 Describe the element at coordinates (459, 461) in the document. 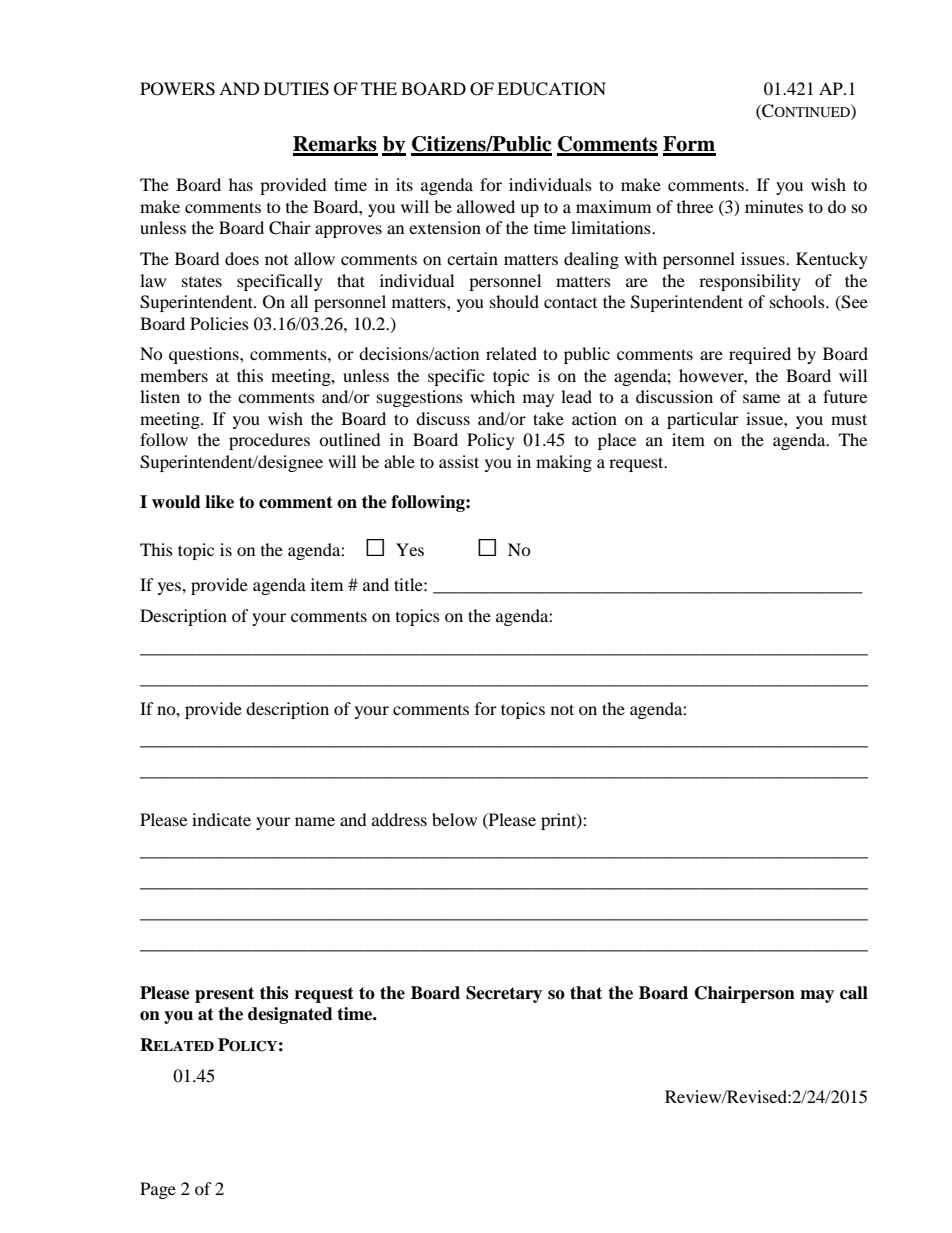

I see `assist` at that location.
